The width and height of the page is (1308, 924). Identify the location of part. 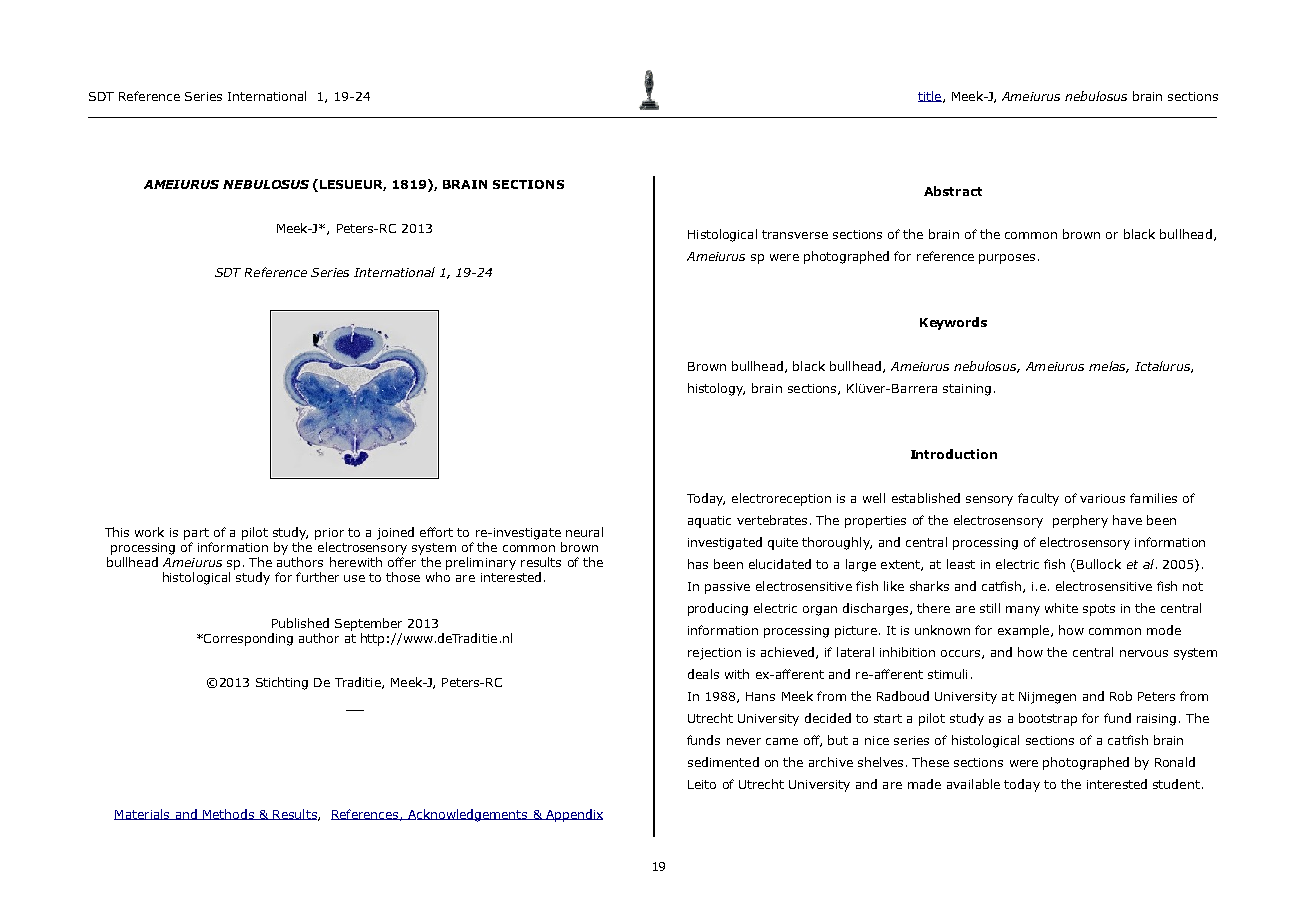
(196, 534).
